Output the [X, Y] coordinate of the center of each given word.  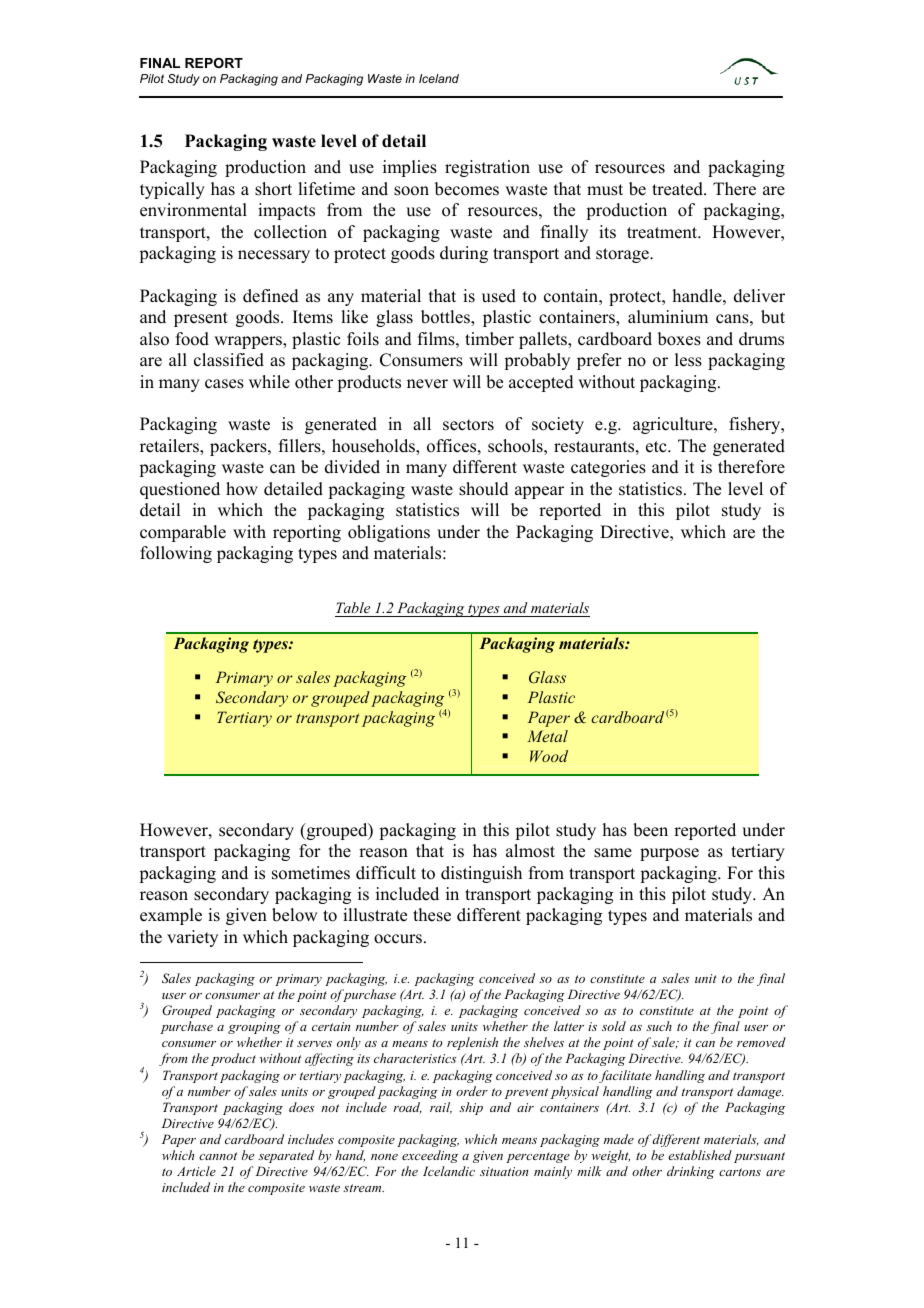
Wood [549, 756]
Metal [547, 736]
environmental [193, 210]
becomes [467, 189]
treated [678, 189]
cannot [218, 1156]
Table [353, 607]
